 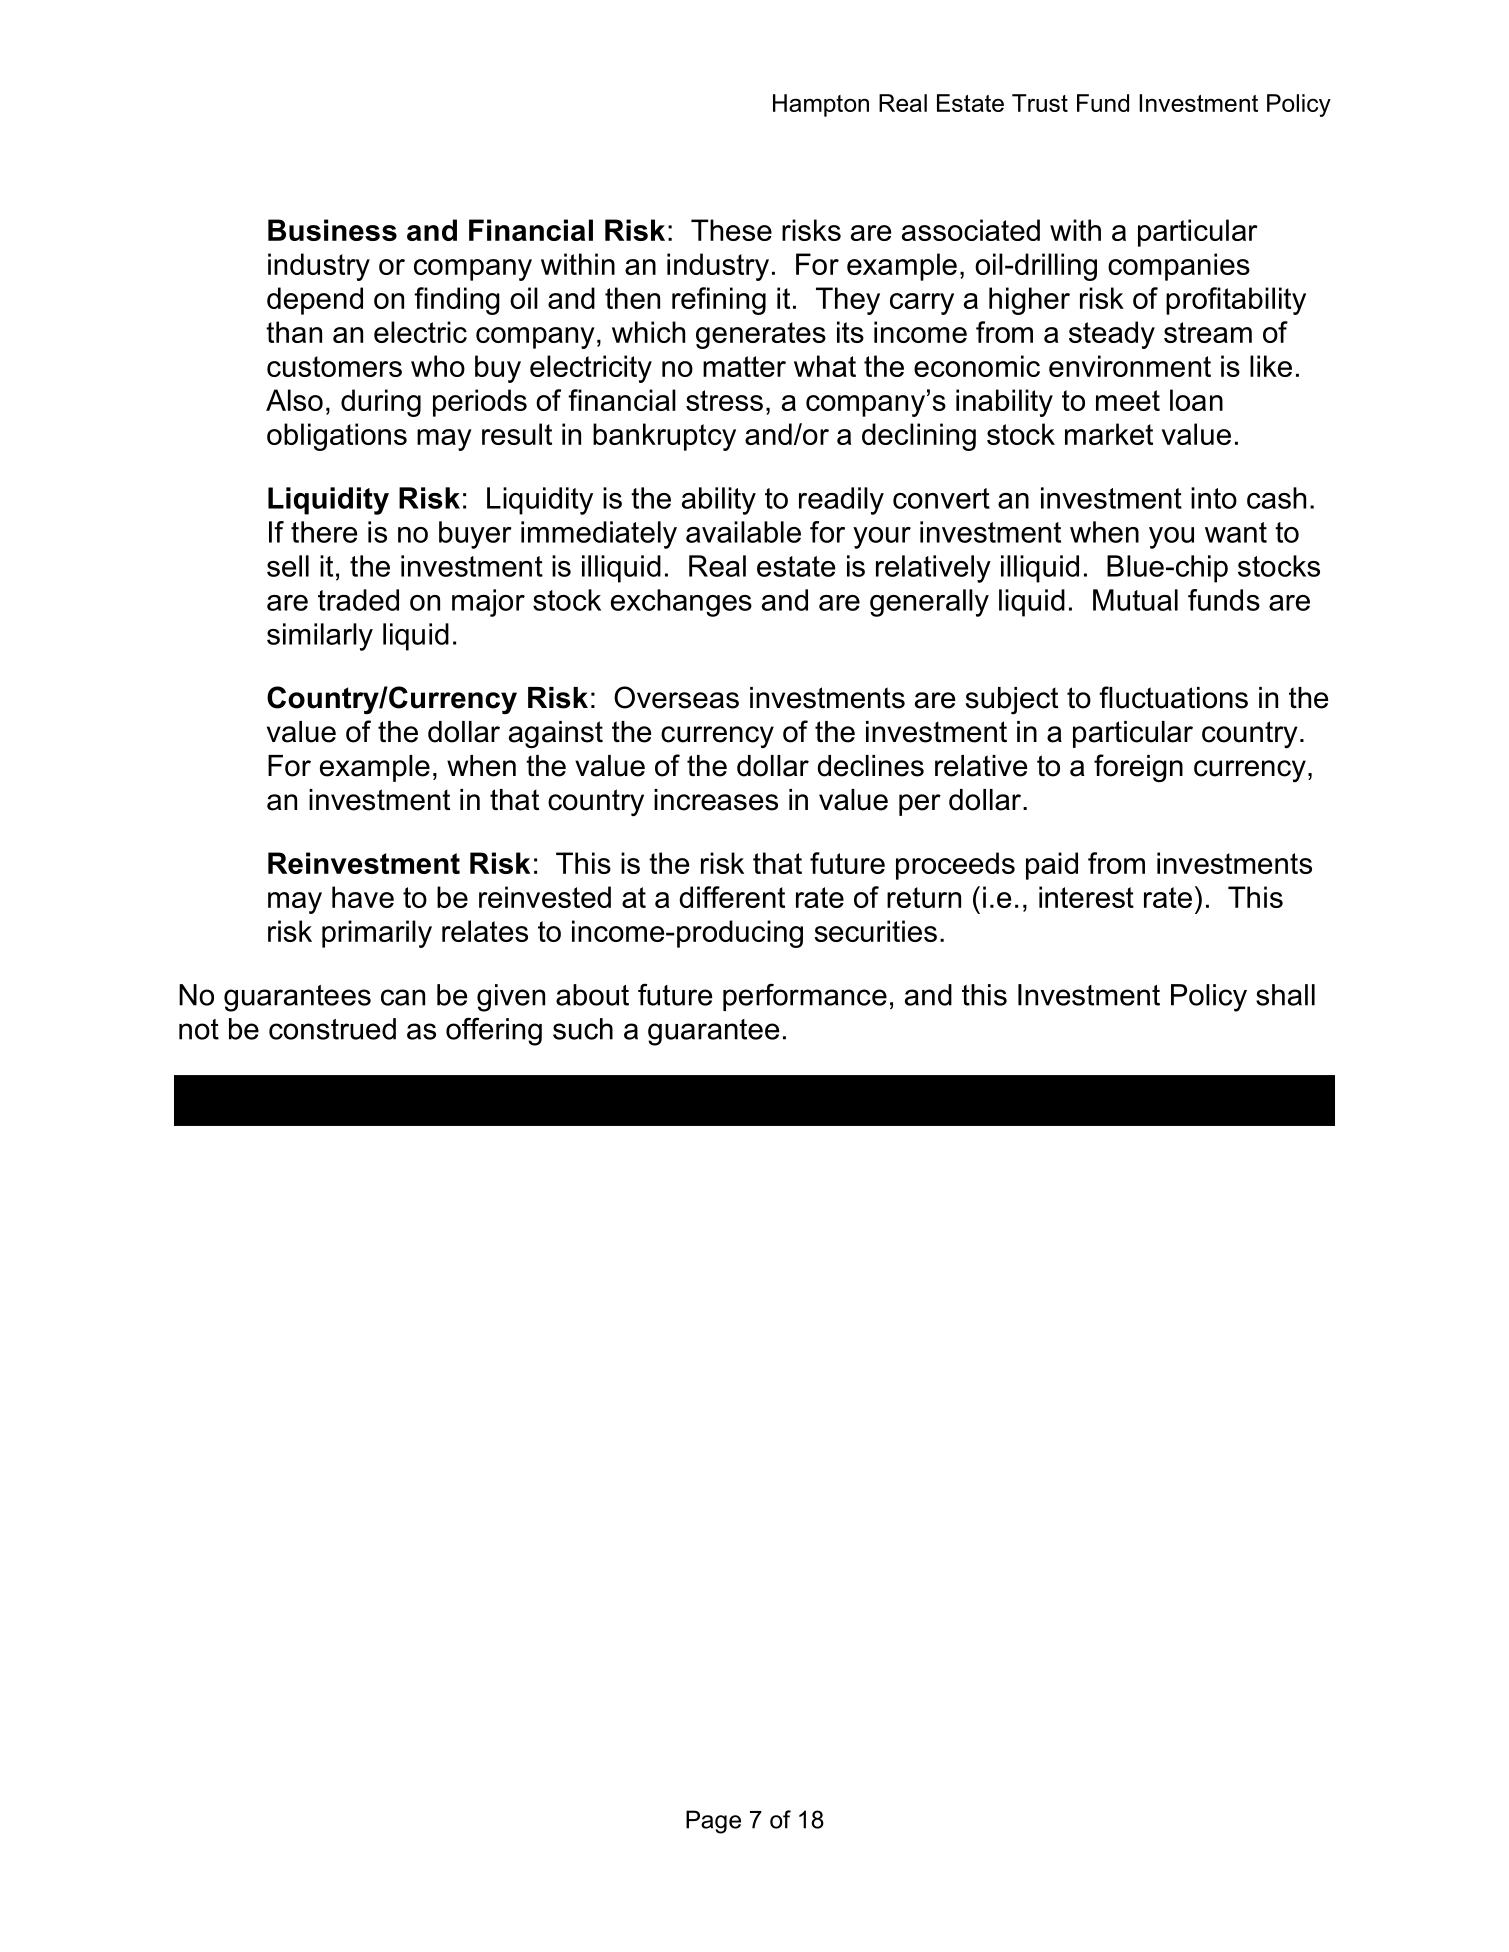 What do you see at coordinates (731, 230) in the screenshot?
I see `These` at bounding box center [731, 230].
